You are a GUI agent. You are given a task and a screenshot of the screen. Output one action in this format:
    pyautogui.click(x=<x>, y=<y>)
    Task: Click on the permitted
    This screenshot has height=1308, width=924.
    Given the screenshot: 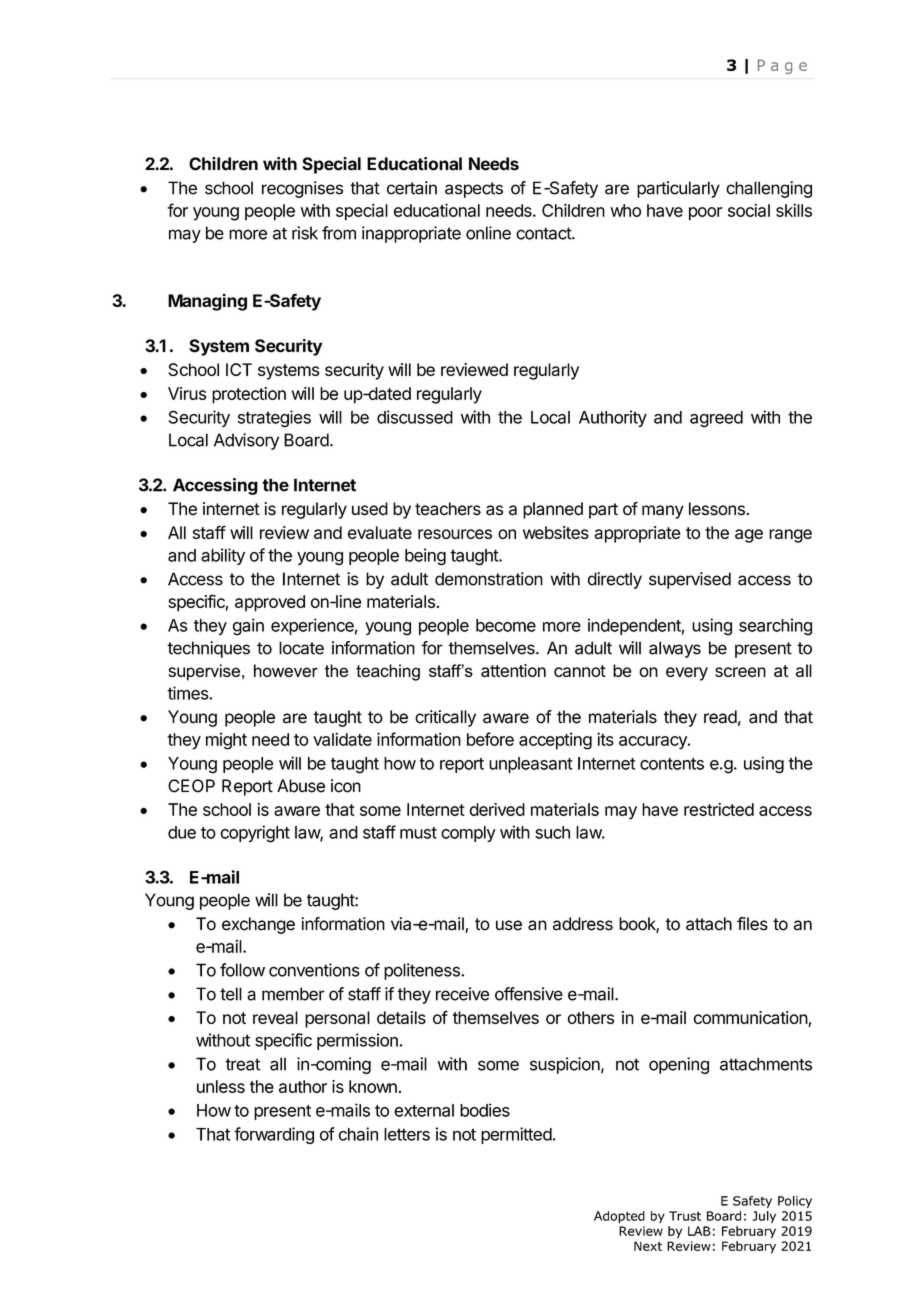 What is the action you would take?
    pyautogui.click(x=516, y=1135)
